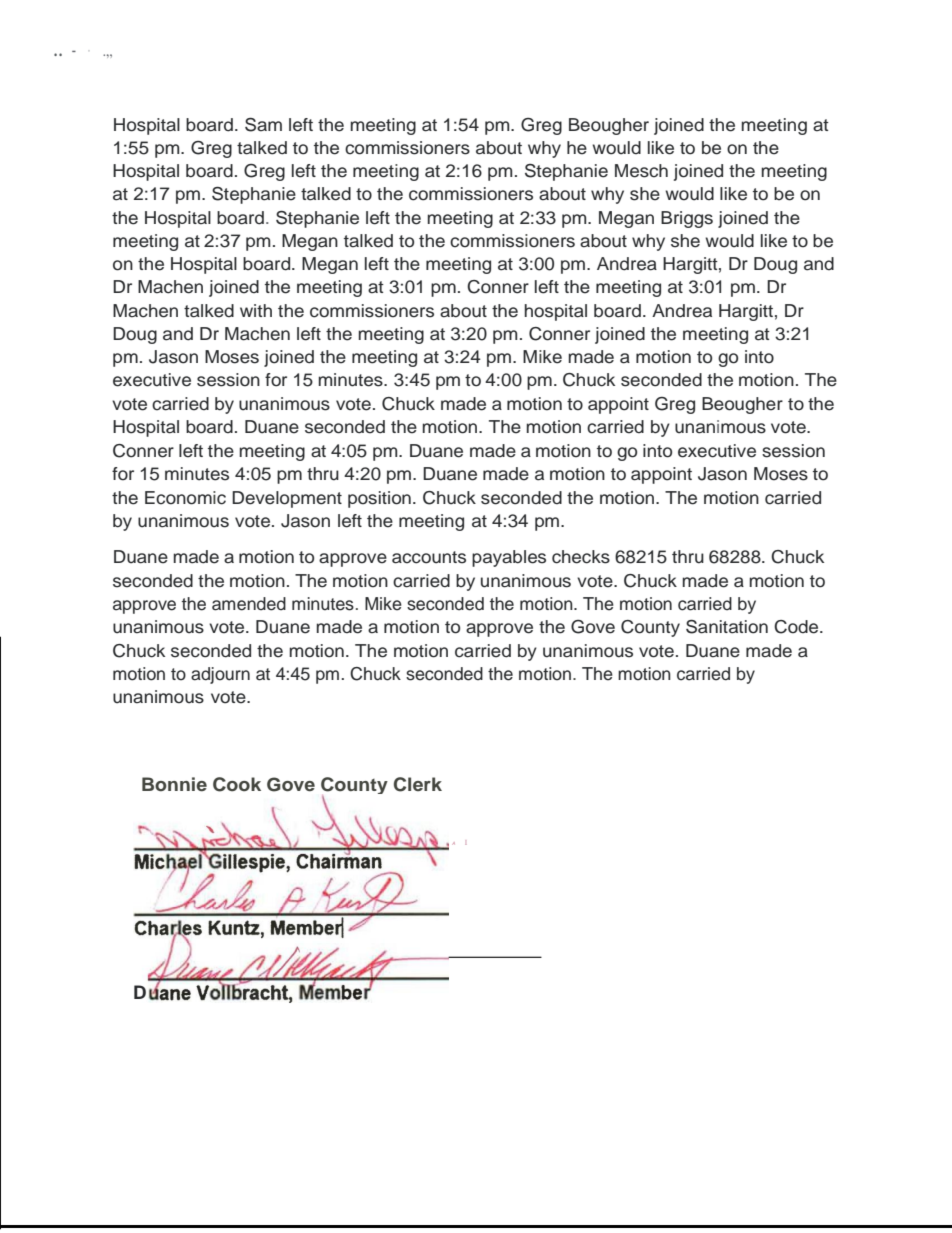 Image resolution: width=952 pixels, height=1233 pixels. Describe the element at coordinates (263, 125) in the image. I see `Sam` at that location.
